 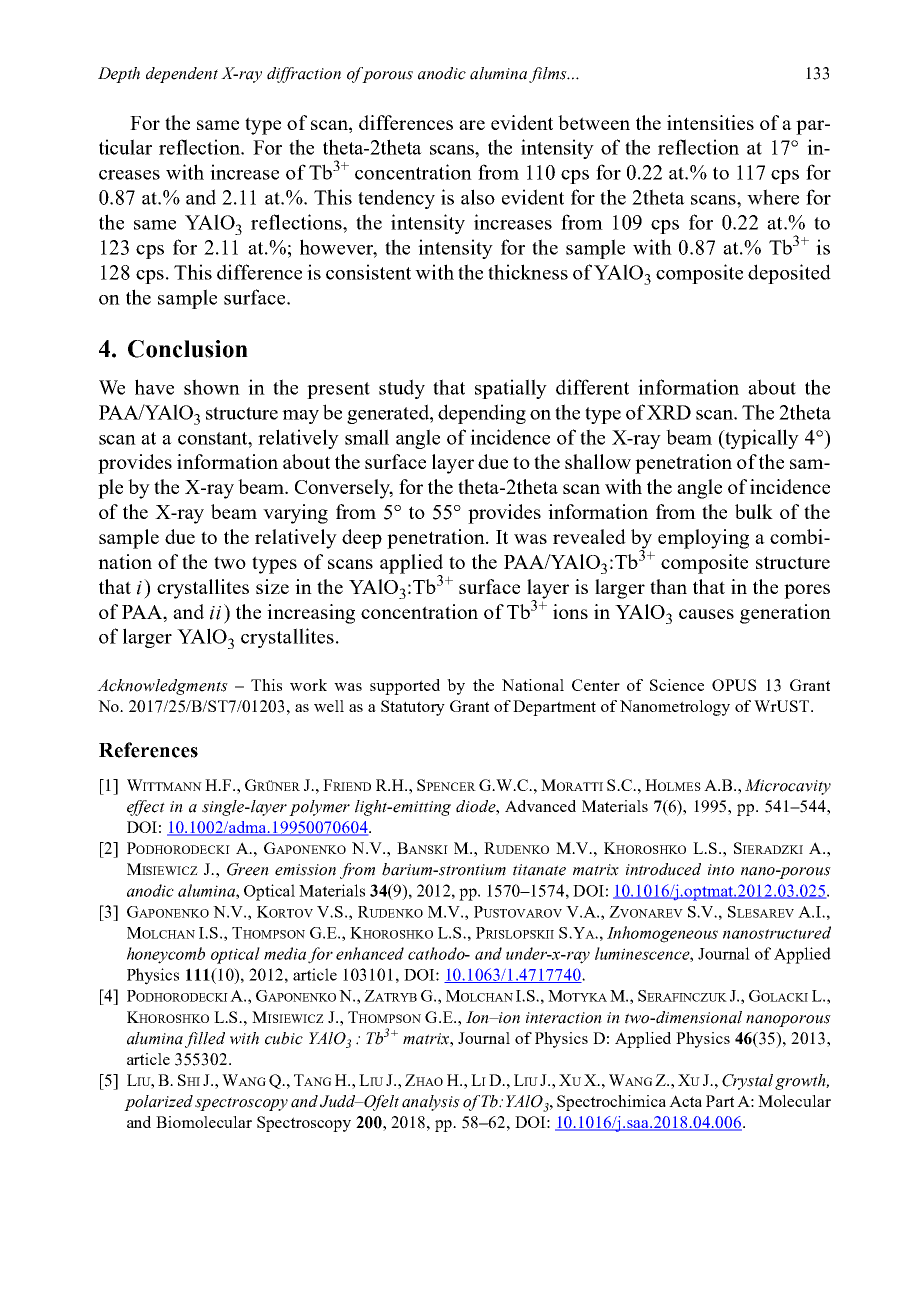 What do you see at coordinates (188, 349) in the screenshot?
I see `Conclusion` at bounding box center [188, 349].
